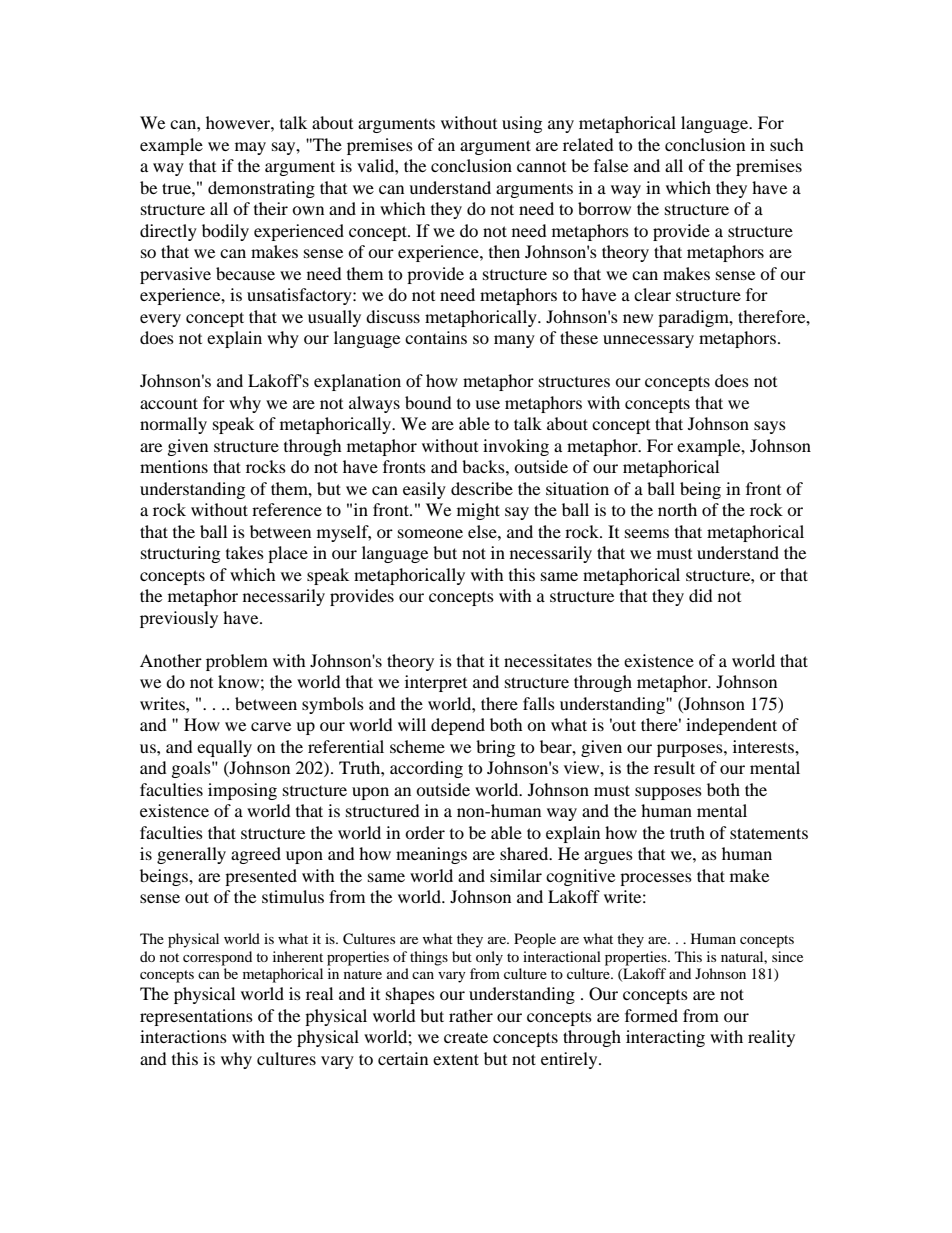 The width and height of the screenshot is (952, 1233). I want to click on takes, so click(245, 552).
